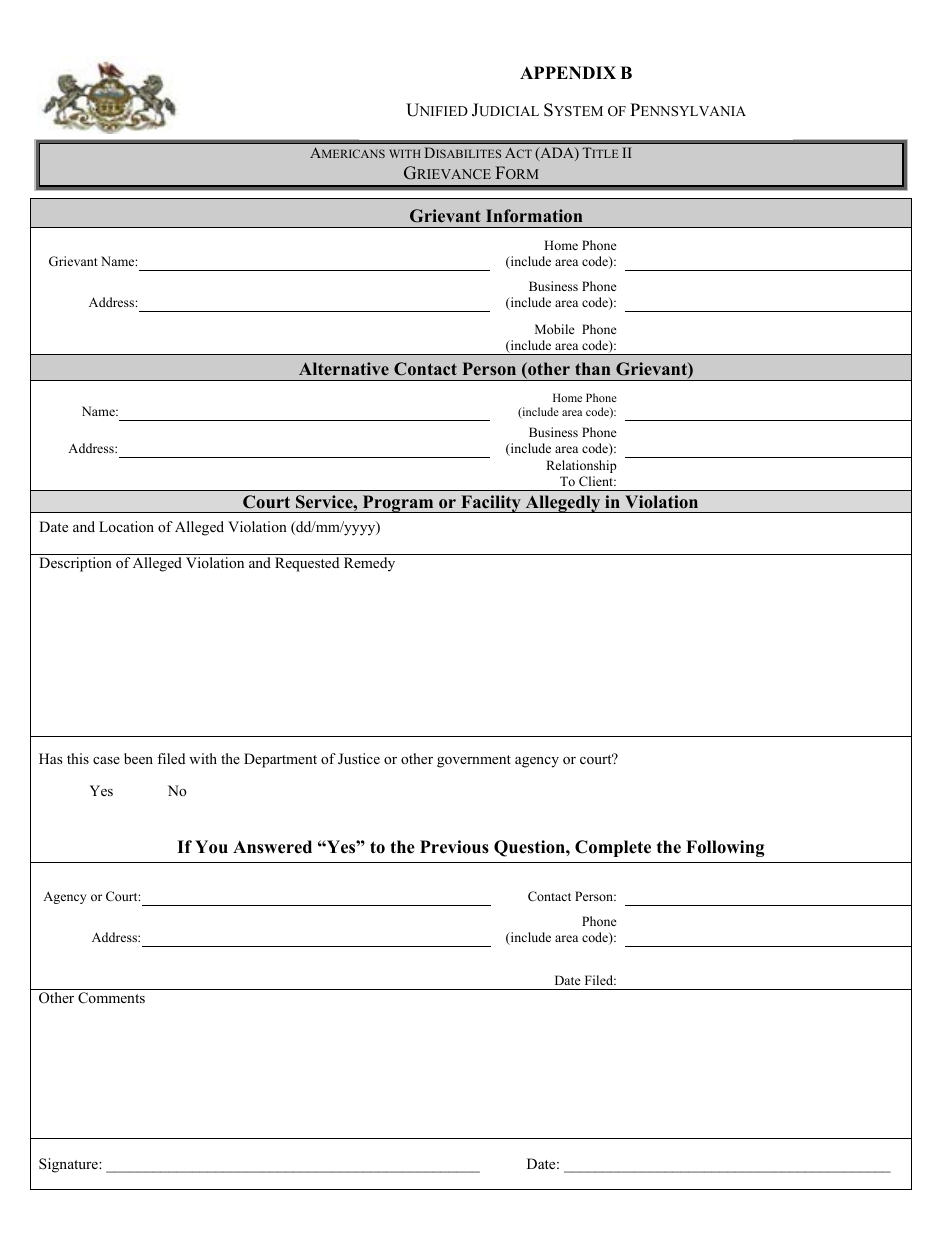  Describe the element at coordinates (69, 1165) in the image. I see `Signature` at that location.
